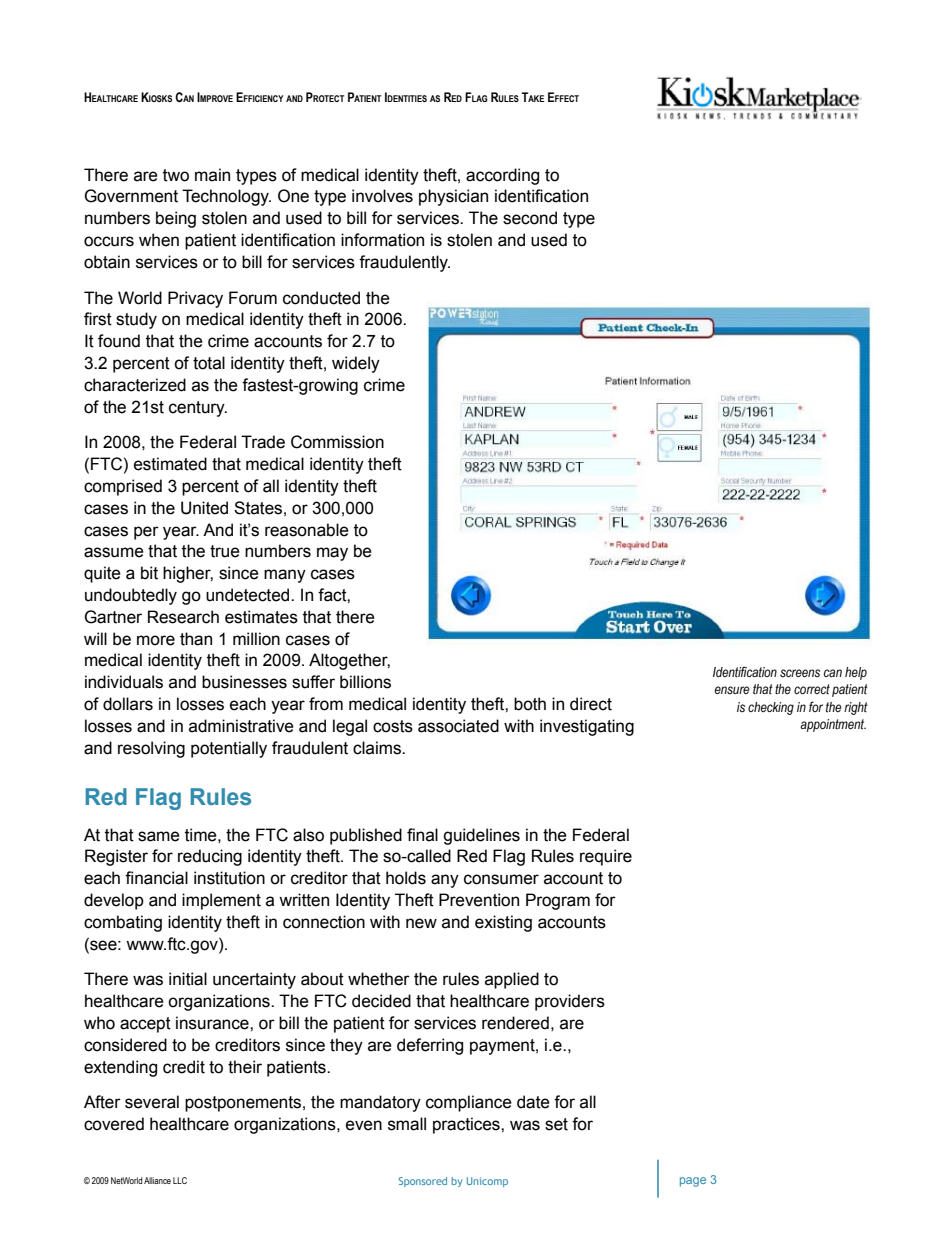  Describe the element at coordinates (221, 901) in the screenshot. I see `implement` at that location.
